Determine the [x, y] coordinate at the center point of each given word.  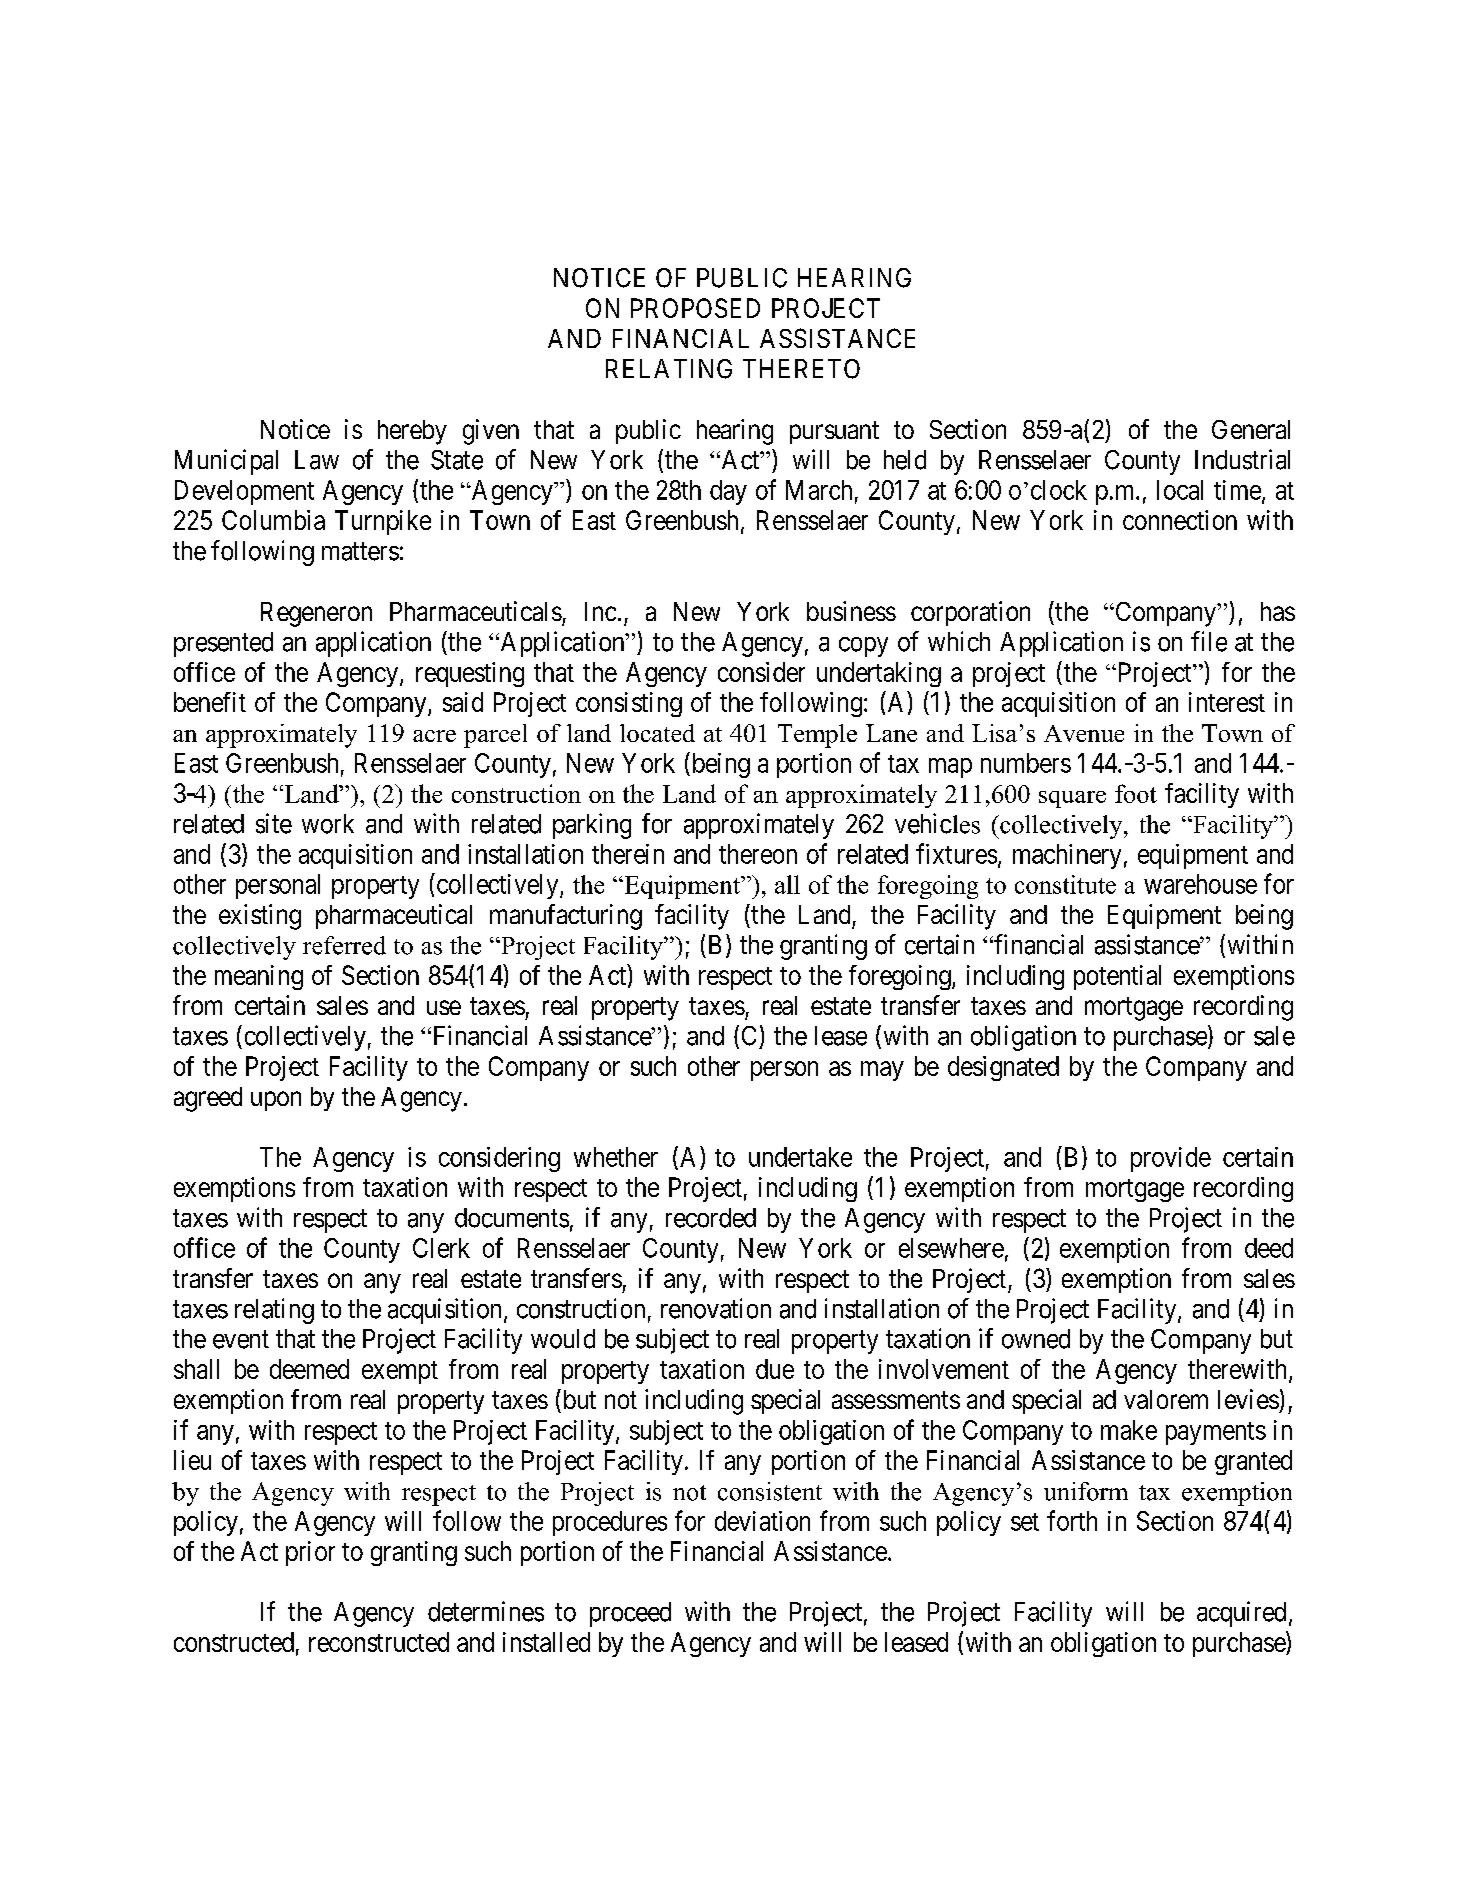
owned [1036, 1339]
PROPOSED [695, 308]
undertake [800, 1157]
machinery [1067, 856]
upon [276, 1101]
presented [223, 644]
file [1209, 641]
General [1251, 429]
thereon [758, 854]
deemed [309, 1369]
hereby [412, 432]
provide [1171, 1159]
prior [310, 1553]
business [851, 611]
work [328, 824]
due [775, 1369]
